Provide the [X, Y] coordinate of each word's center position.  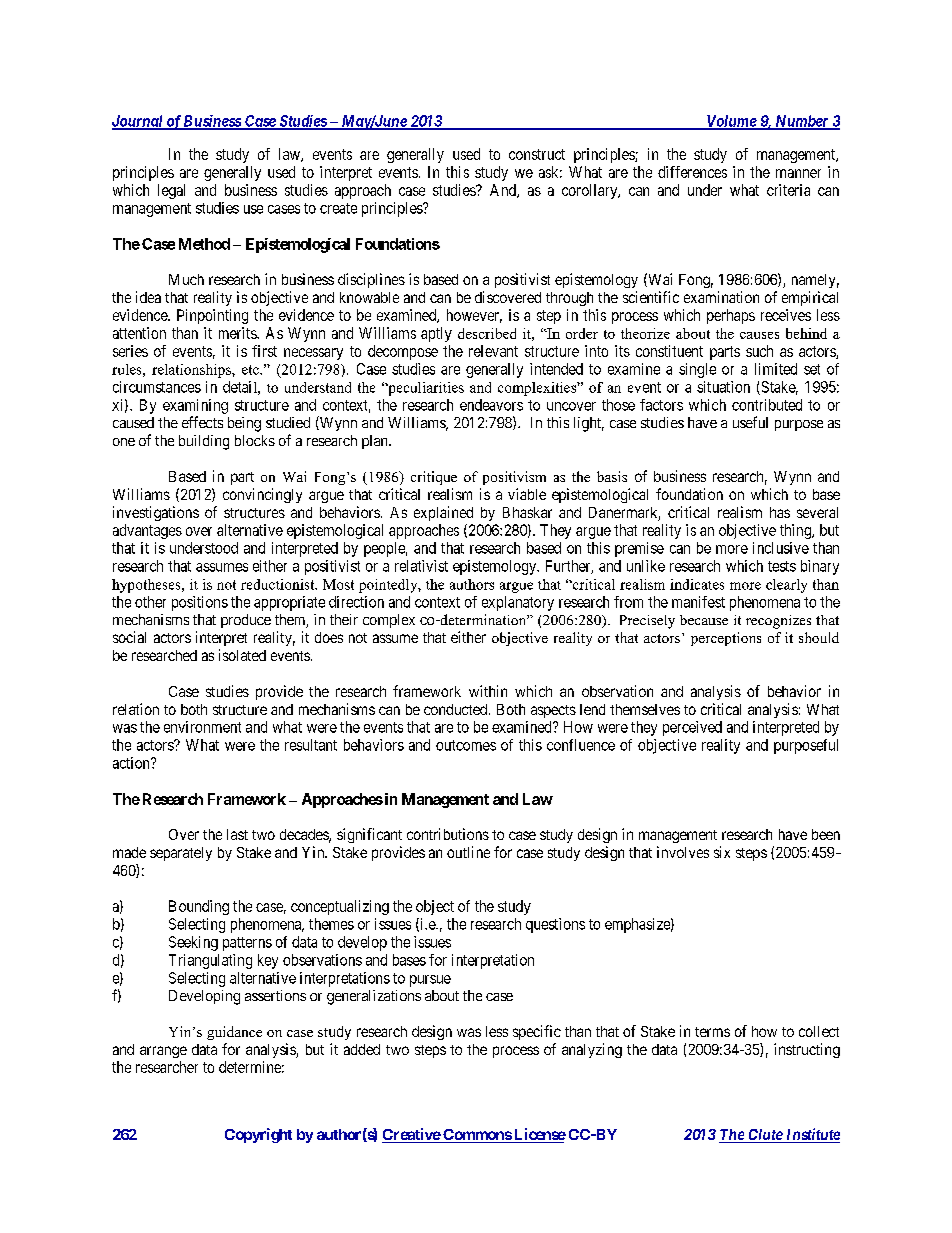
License [539, 1135]
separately [181, 854]
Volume [731, 122]
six [722, 852]
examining [195, 406]
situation [723, 387]
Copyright [258, 1135]
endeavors [491, 405]
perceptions [726, 639]
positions [200, 603]
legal [171, 191]
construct [537, 154]
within [488, 691]
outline [468, 852]
